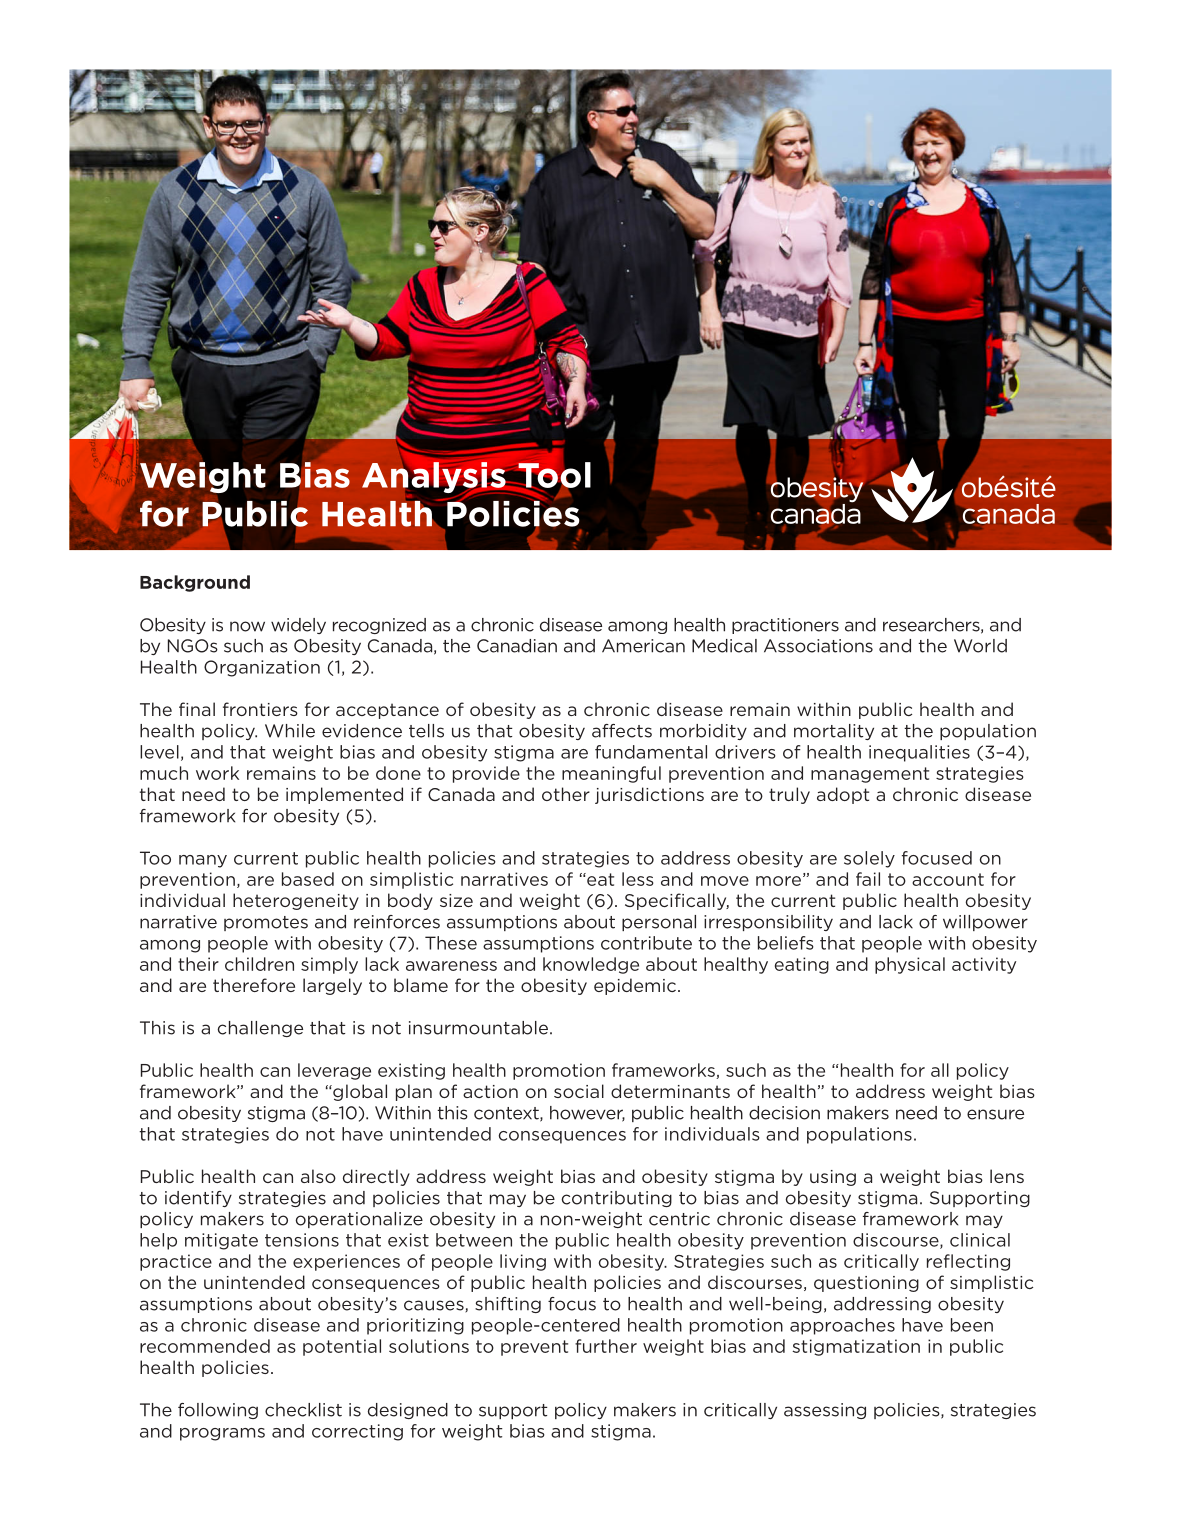 Image resolution: width=1181 pixels, height=1528 pixels. What do you see at coordinates (606, 1346) in the page?
I see `further` at bounding box center [606, 1346].
